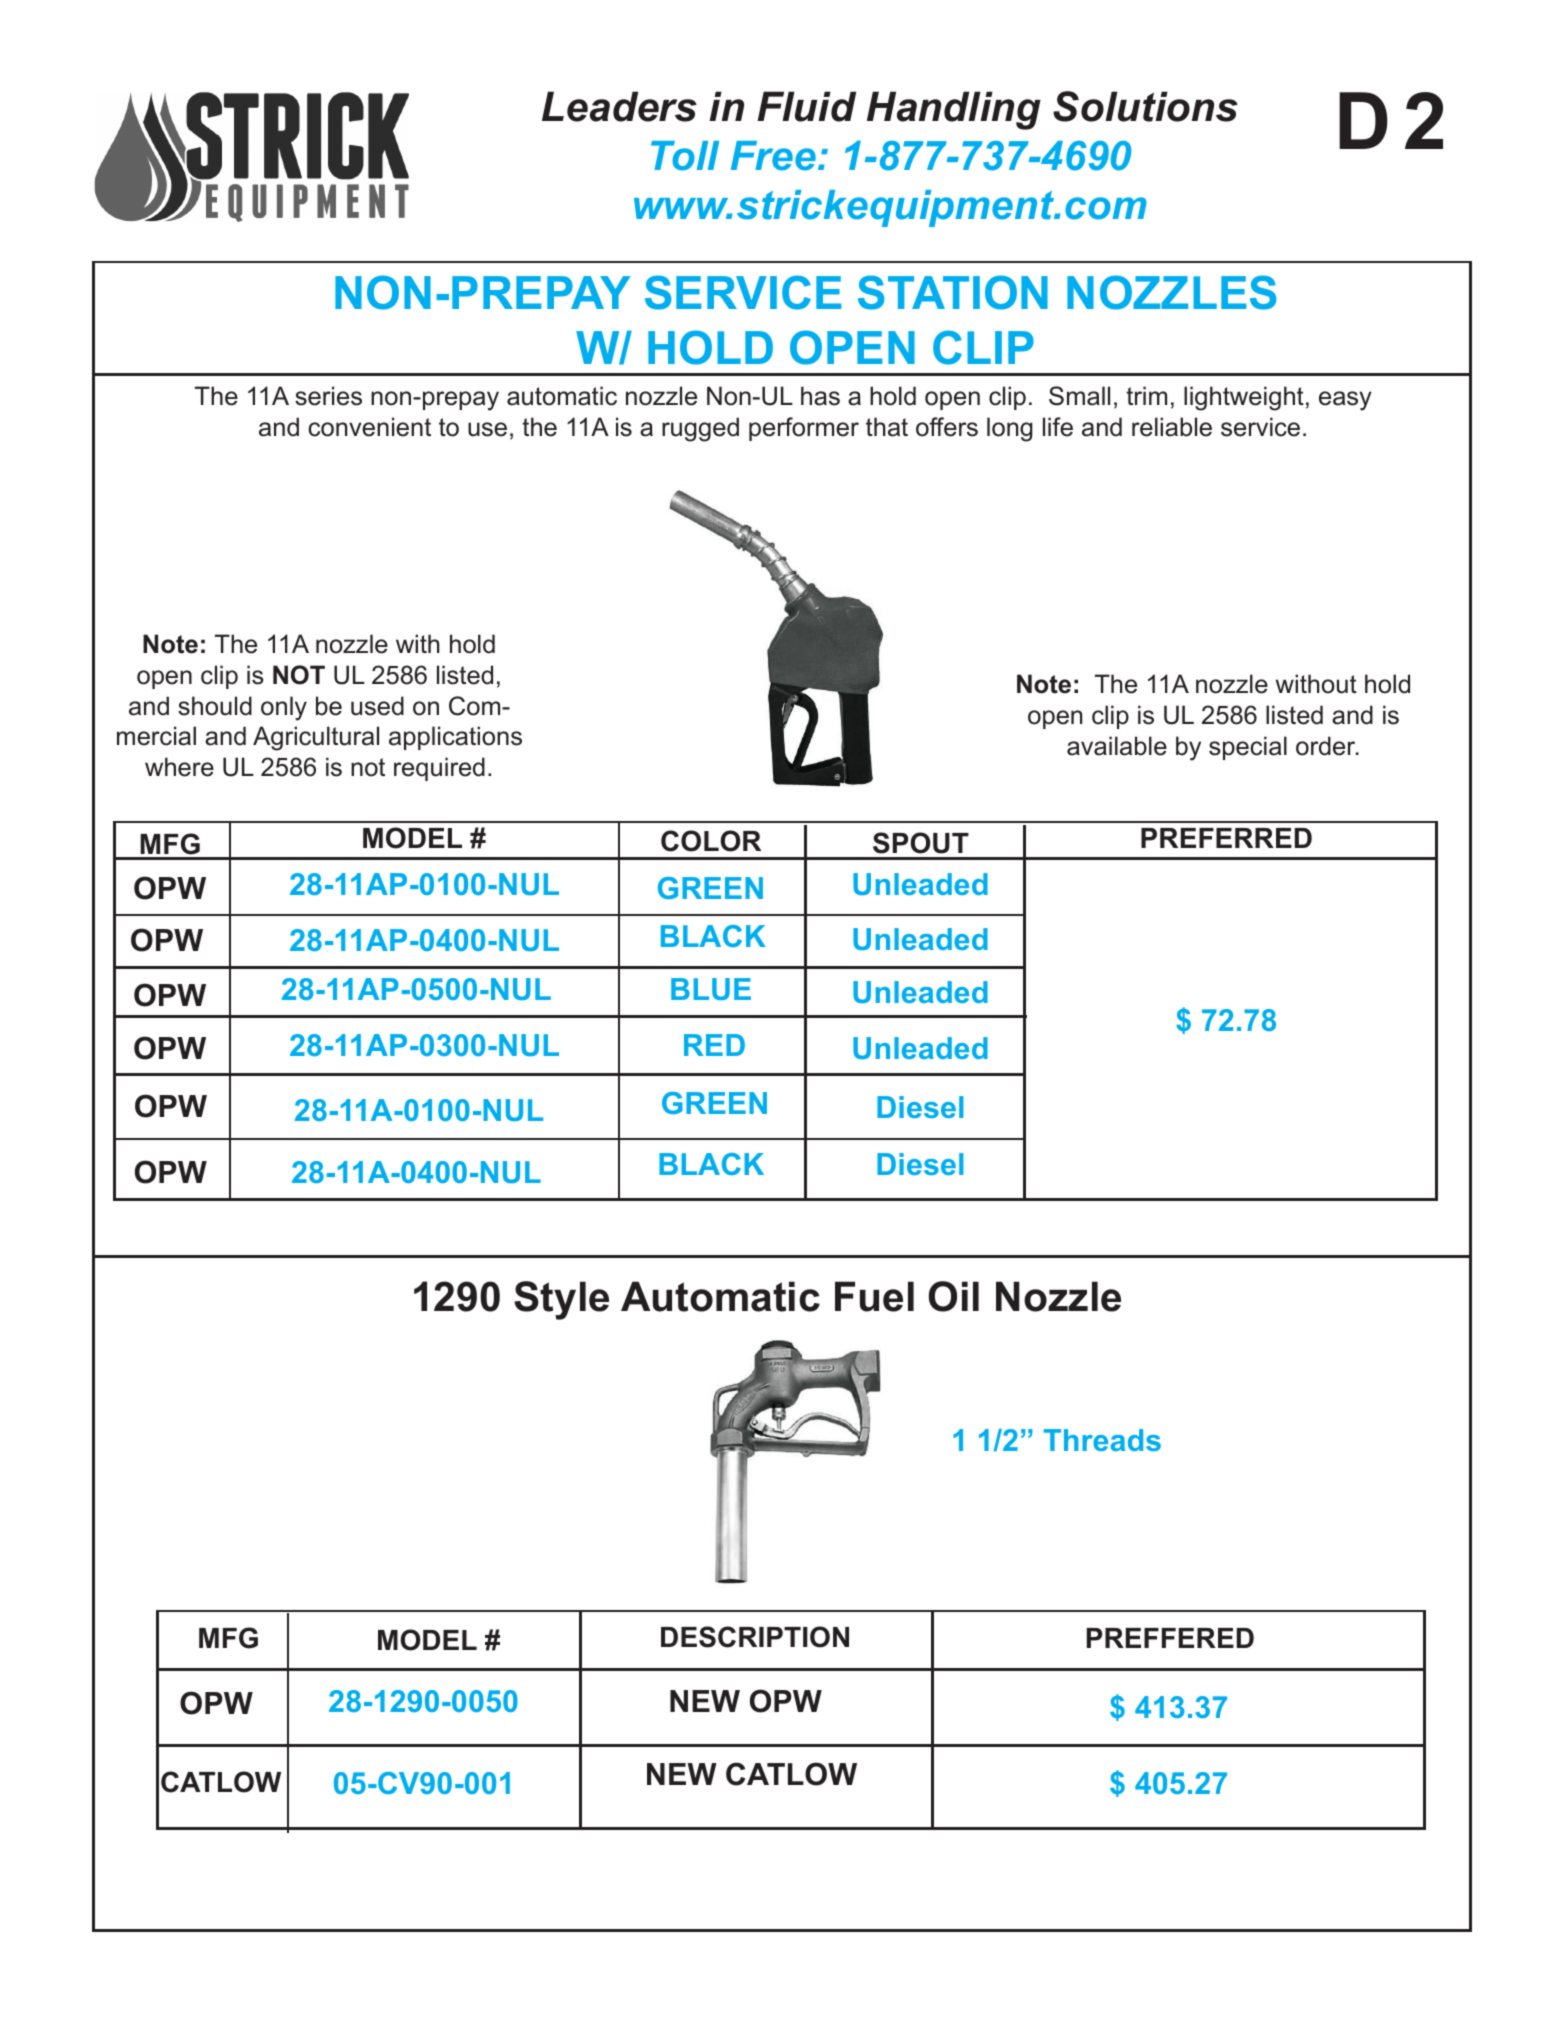 Image resolution: width=1564 pixels, height=2024 pixels. What do you see at coordinates (561, 1300) in the page?
I see `Style` at bounding box center [561, 1300].
